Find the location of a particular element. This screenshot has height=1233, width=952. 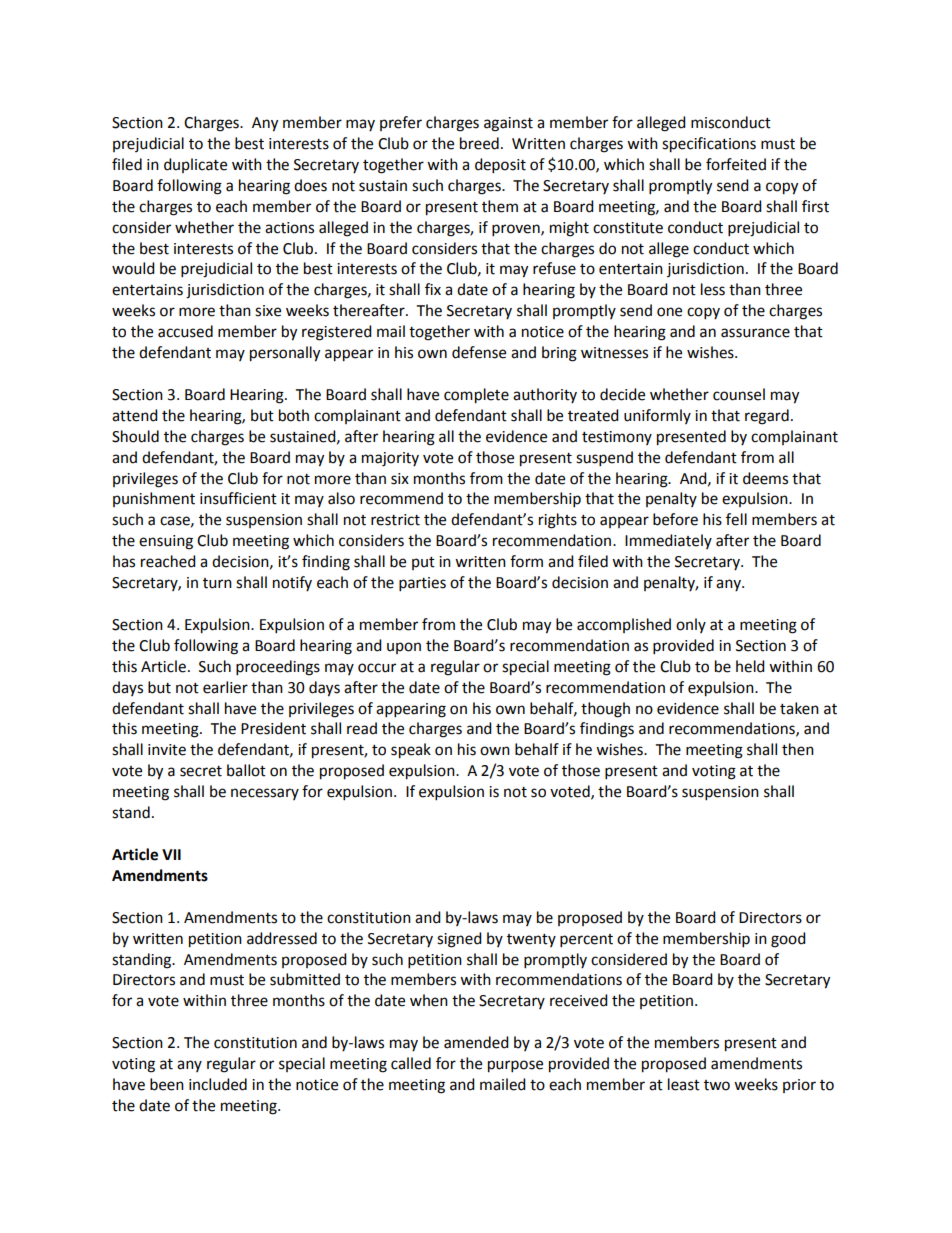

then is located at coordinates (798, 749).
